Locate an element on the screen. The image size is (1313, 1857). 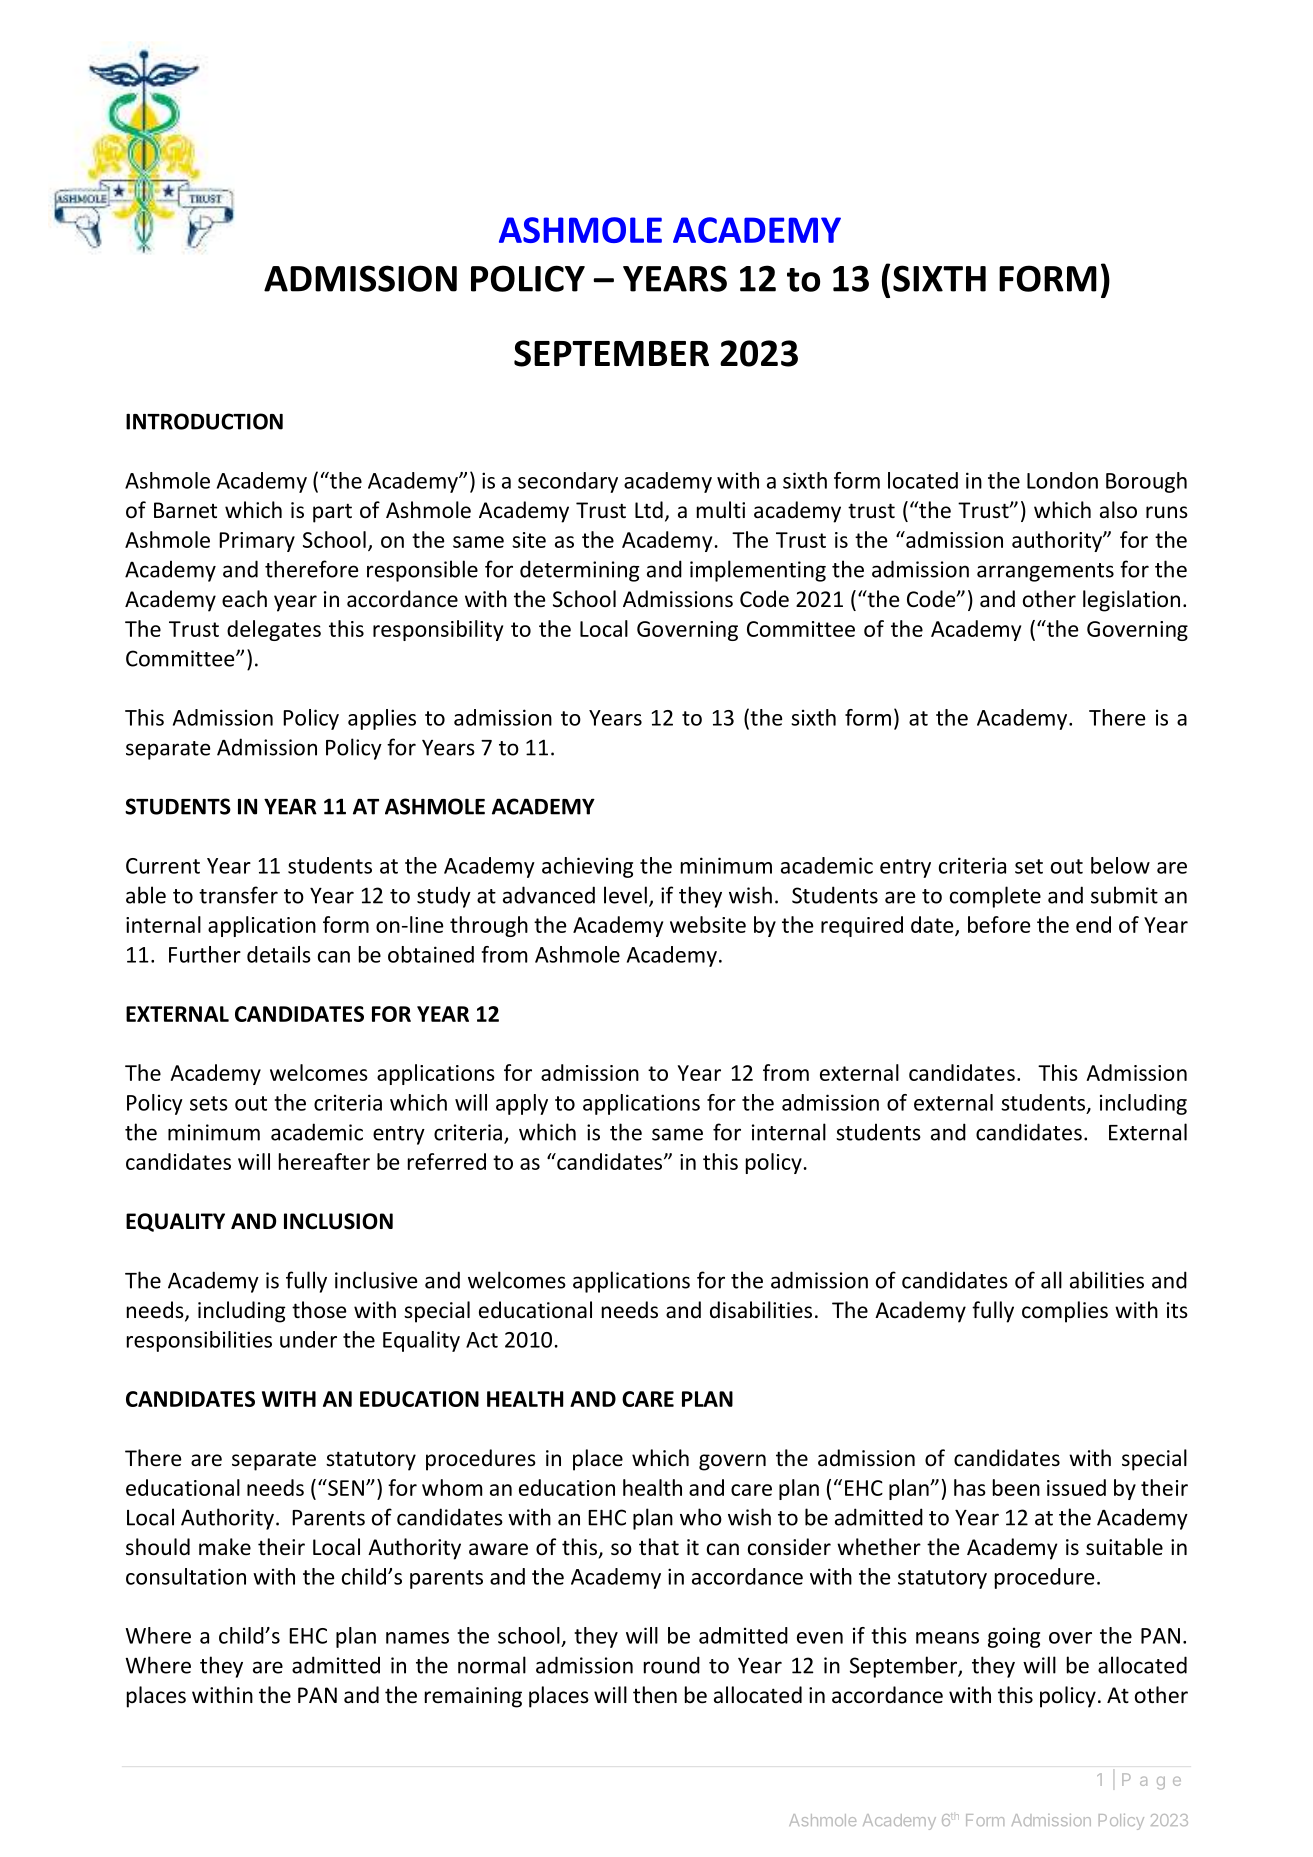
apply is located at coordinates (522, 1104).
